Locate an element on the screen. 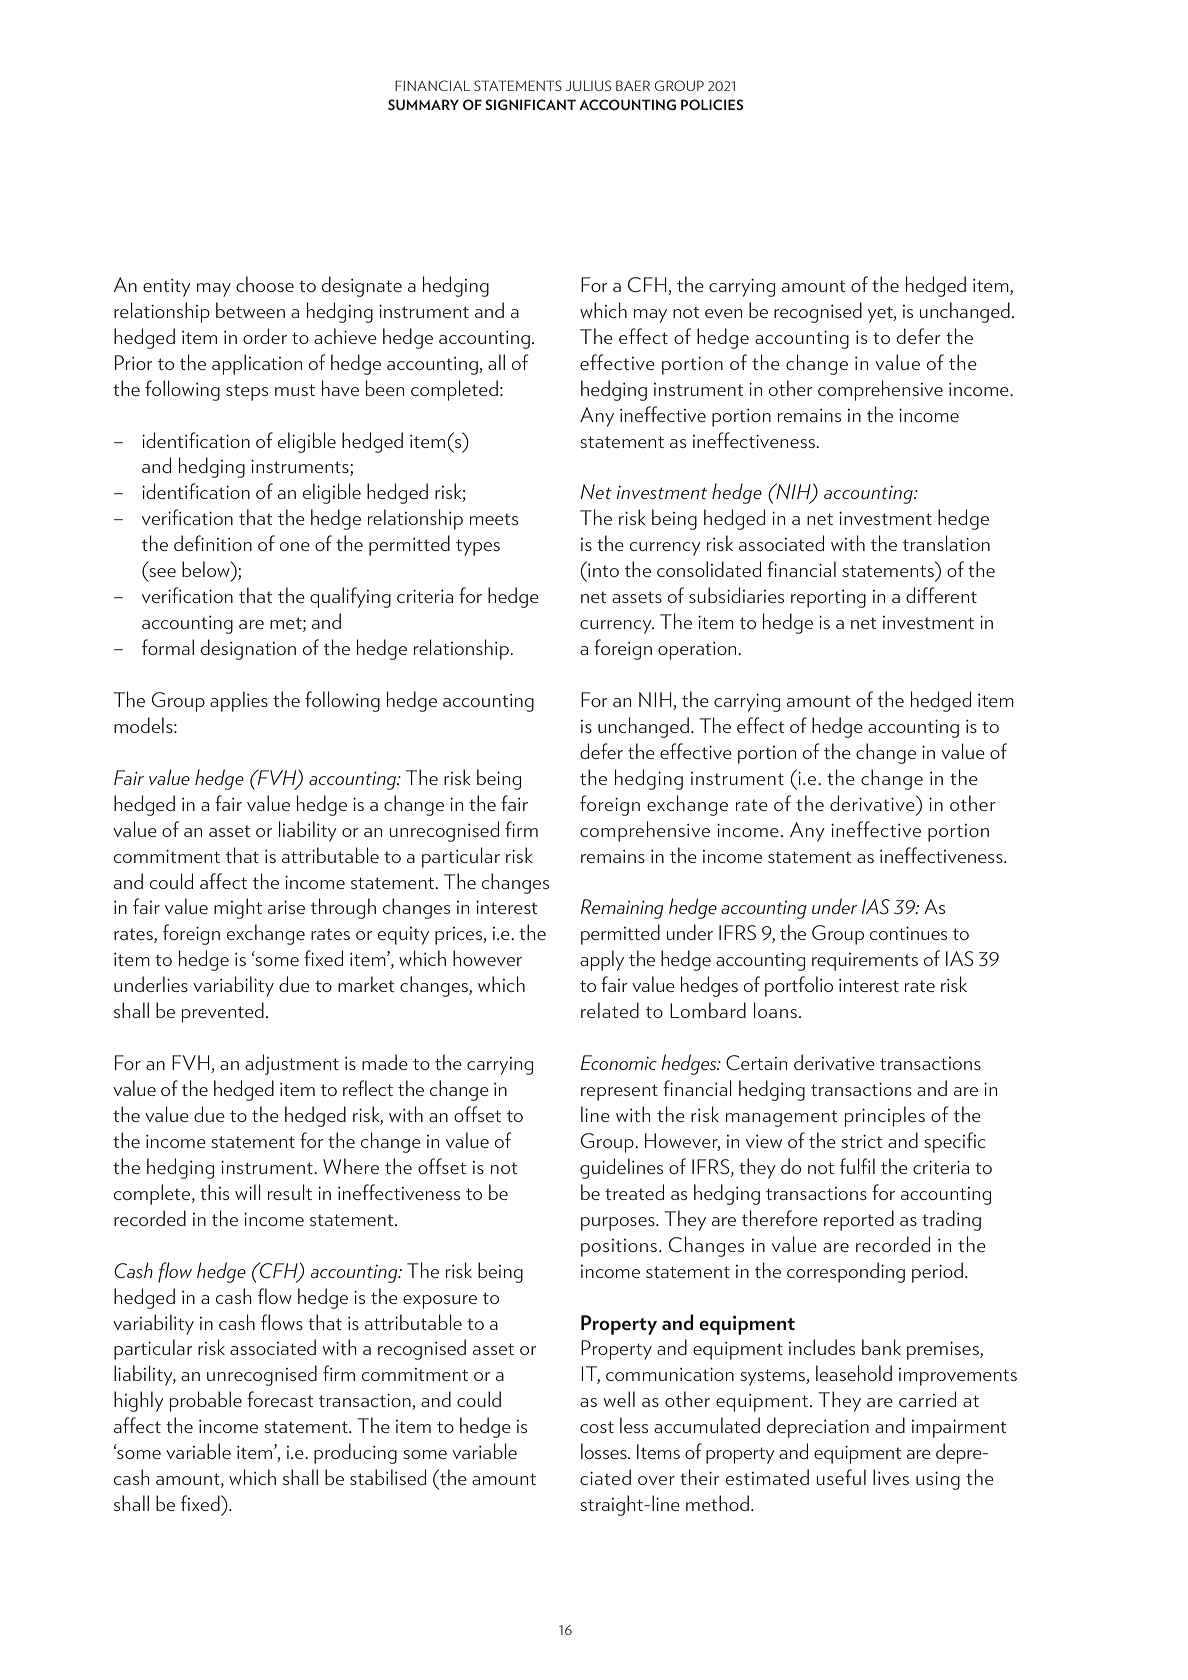 The image size is (1188, 1680). continues is located at coordinates (908, 933).
